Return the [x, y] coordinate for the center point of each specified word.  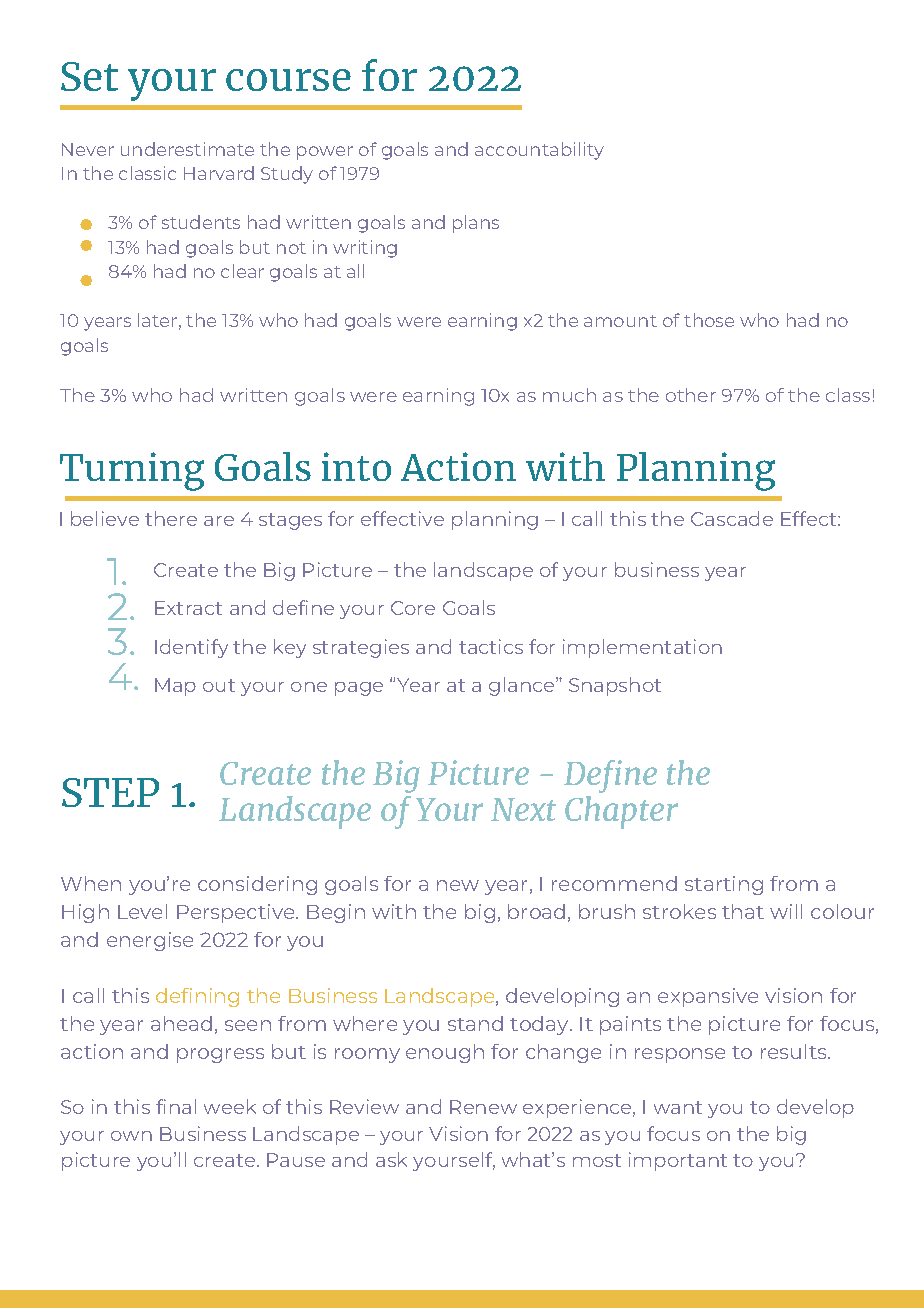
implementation [642, 648]
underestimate [187, 149]
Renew [483, 1107]
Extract [188, 608]
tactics [491, 646]
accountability [539, 151]
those [709, 320]
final [176, 1106]
